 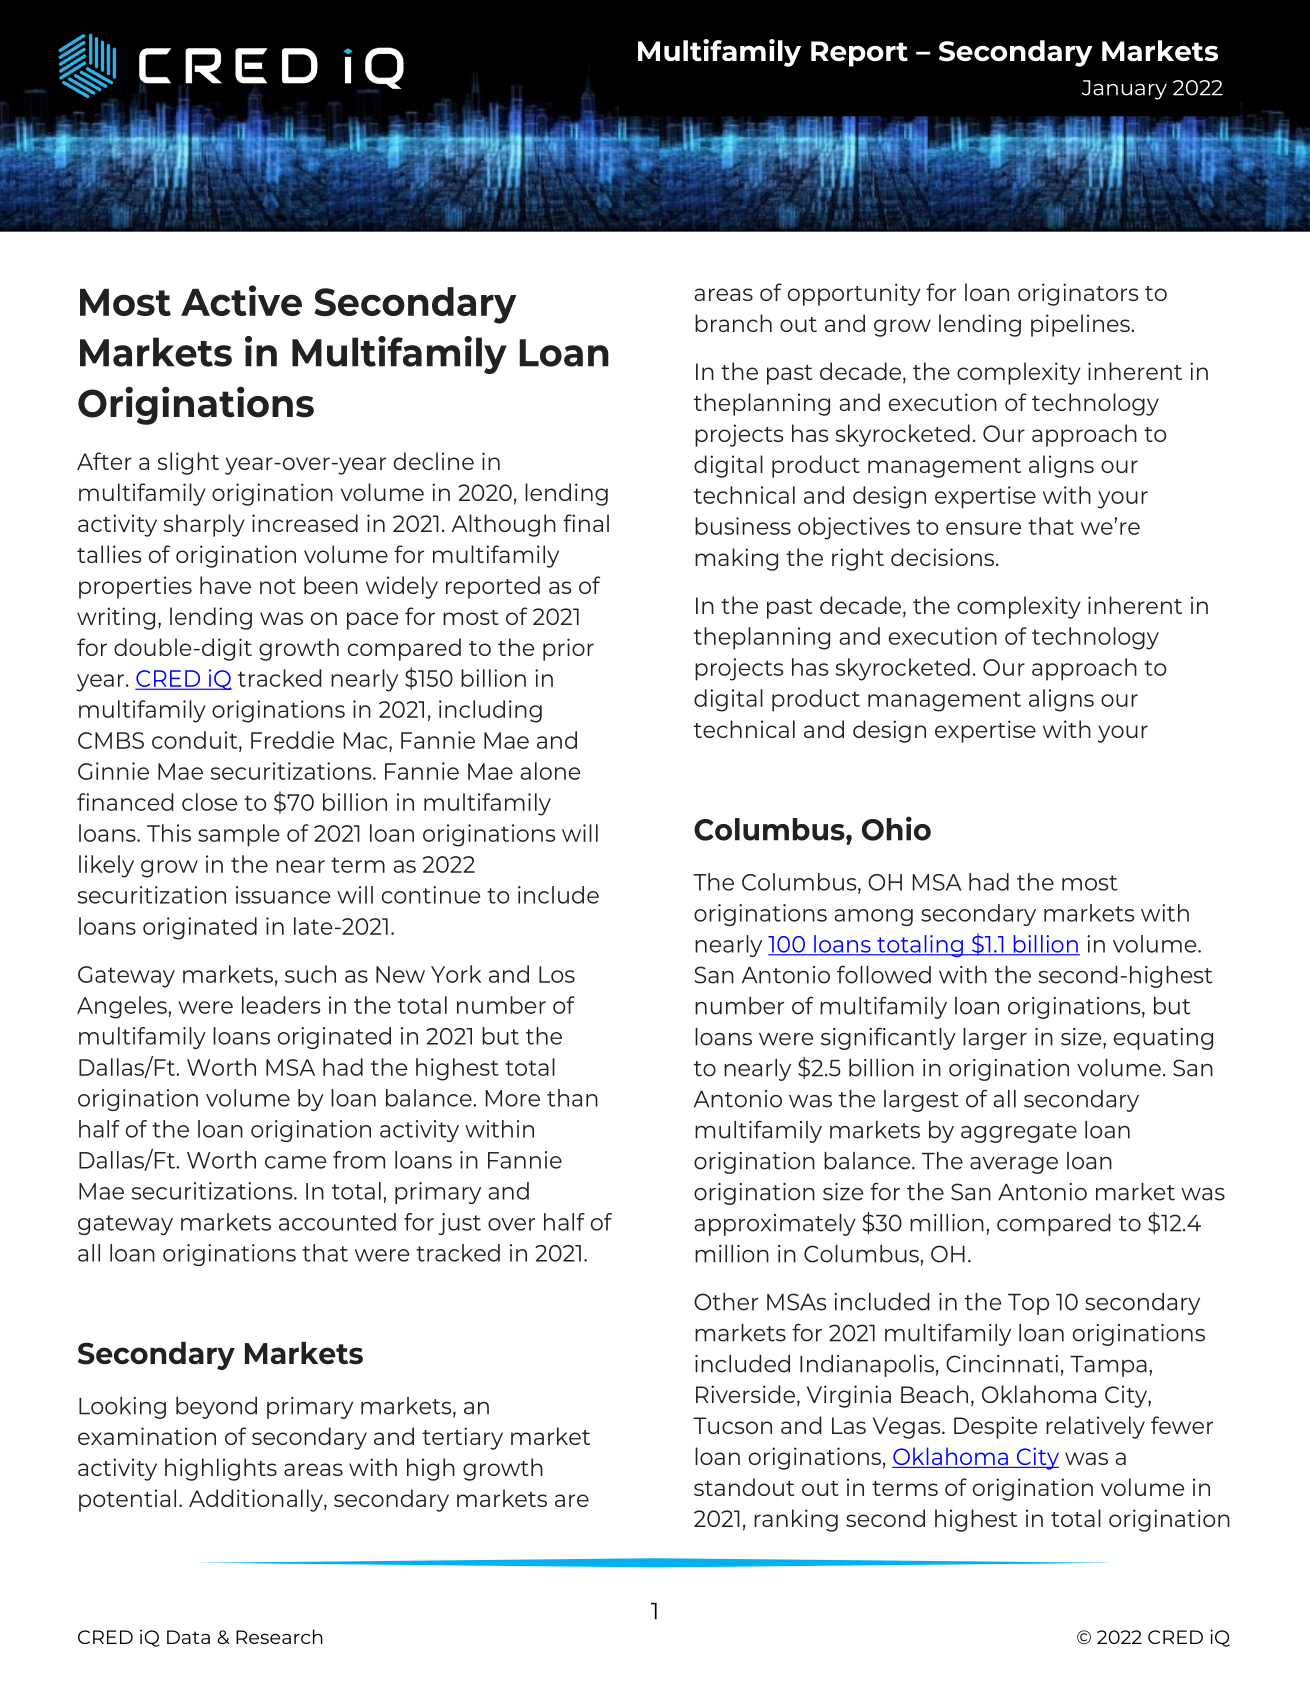 I want to click on aggregate, so click(x=1019, y=1133).
